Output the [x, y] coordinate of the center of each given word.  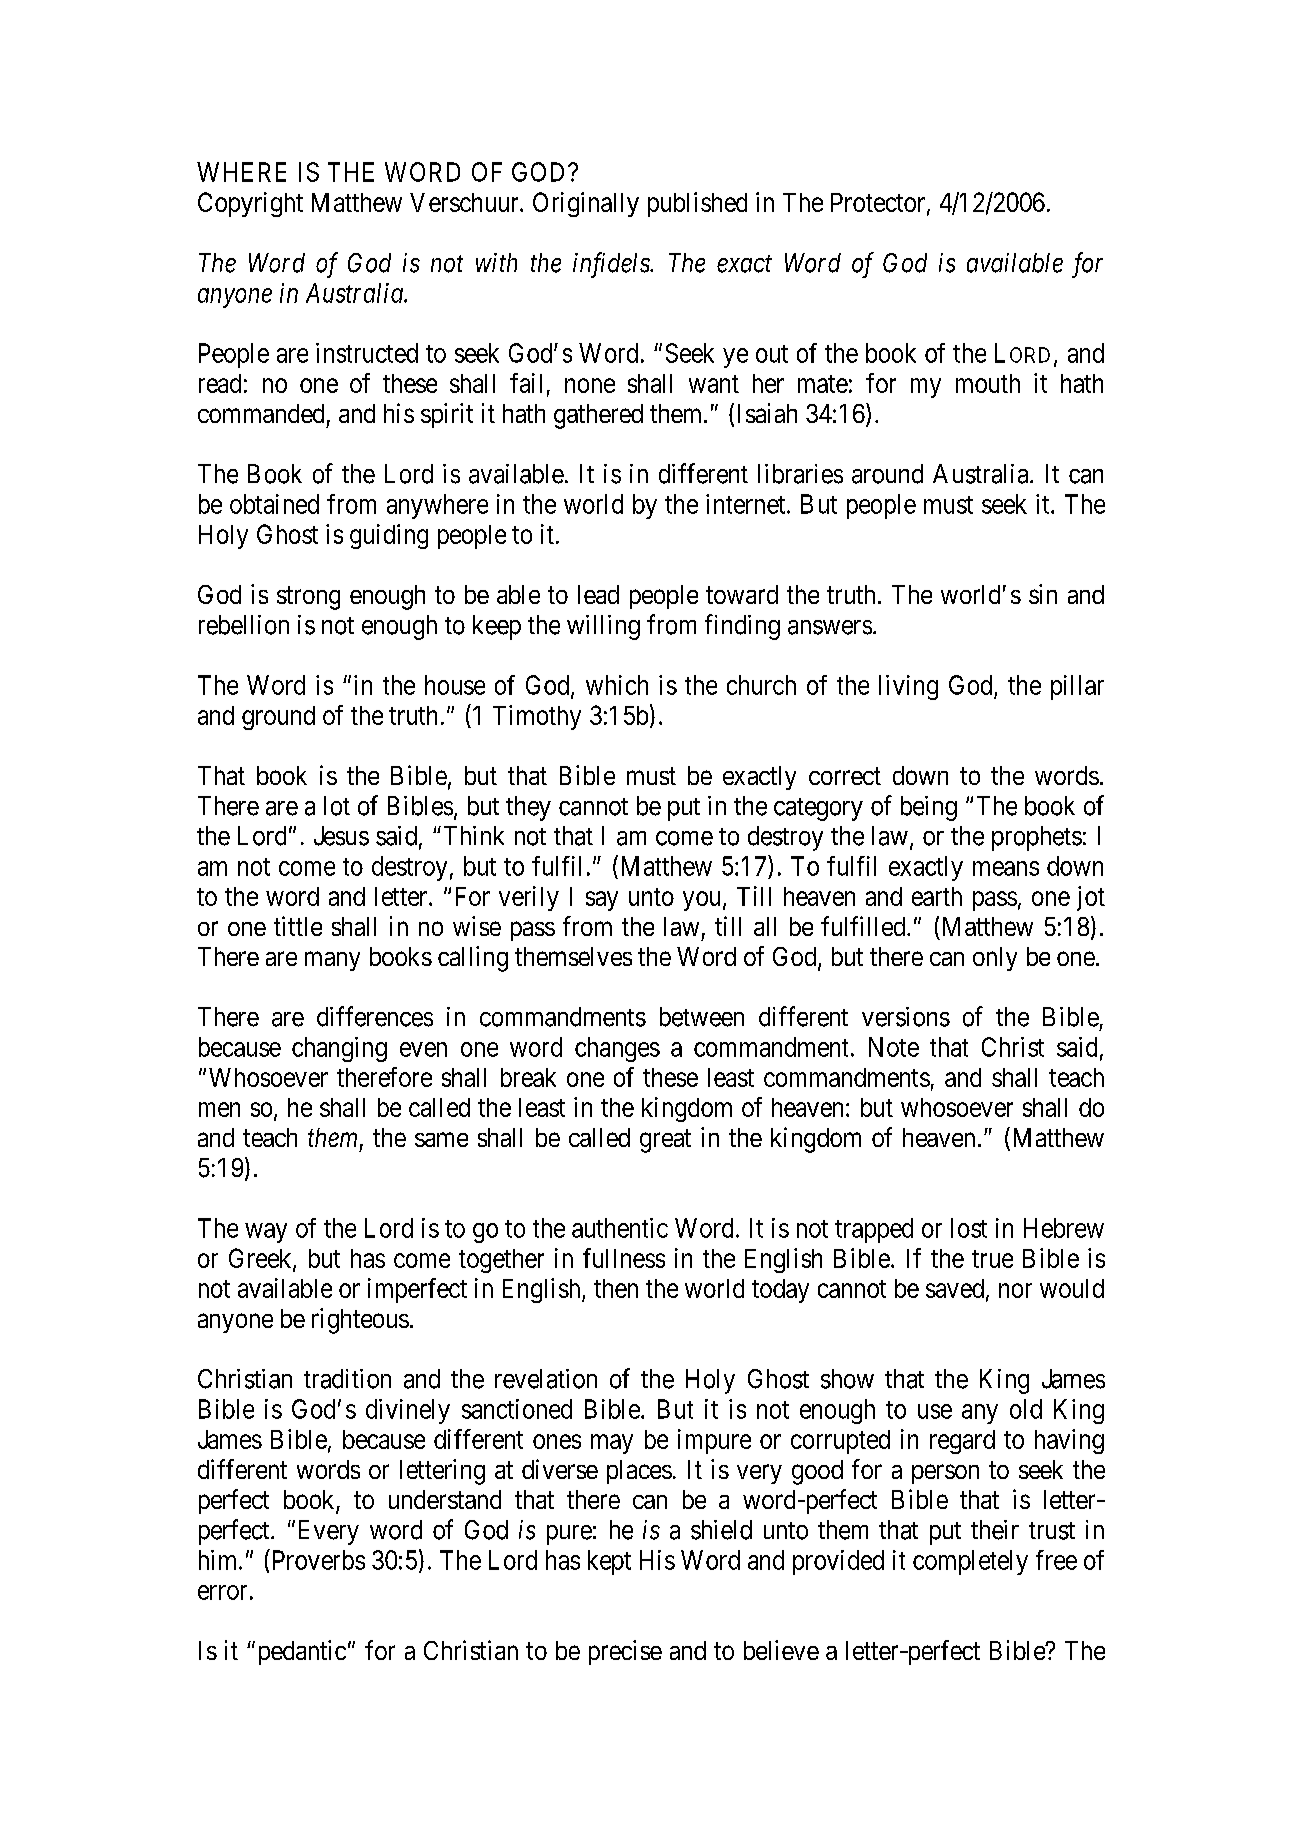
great [665, 1141]
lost [969, 1228]
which [617, 685]
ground [278, 718]
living [908, 687]
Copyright [250, 204]
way [266, 1233]
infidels [612, 265]
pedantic [302, 1652]
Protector [879, 203]
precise [625, 1652]
